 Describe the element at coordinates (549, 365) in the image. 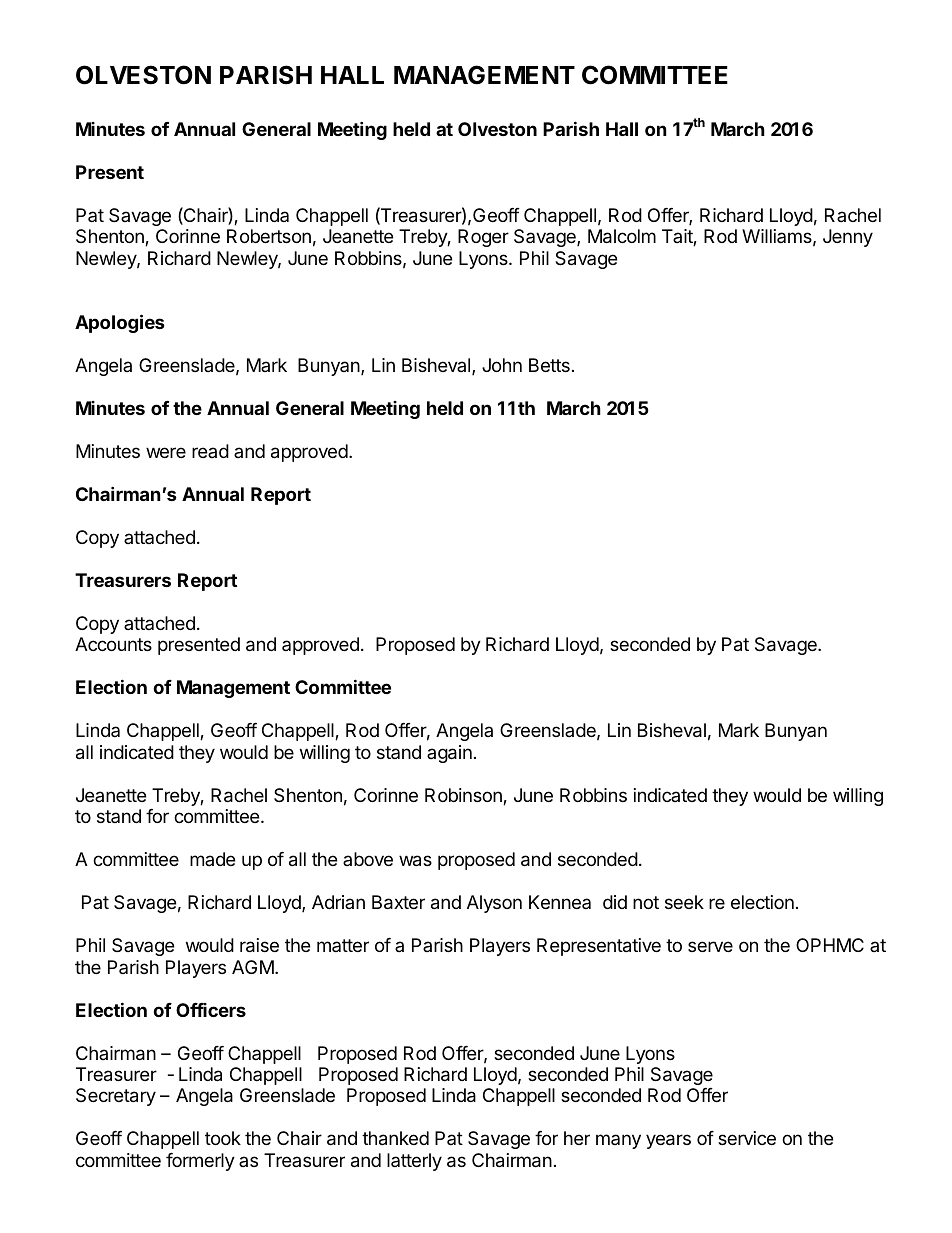

I see `Betts` at that location.
